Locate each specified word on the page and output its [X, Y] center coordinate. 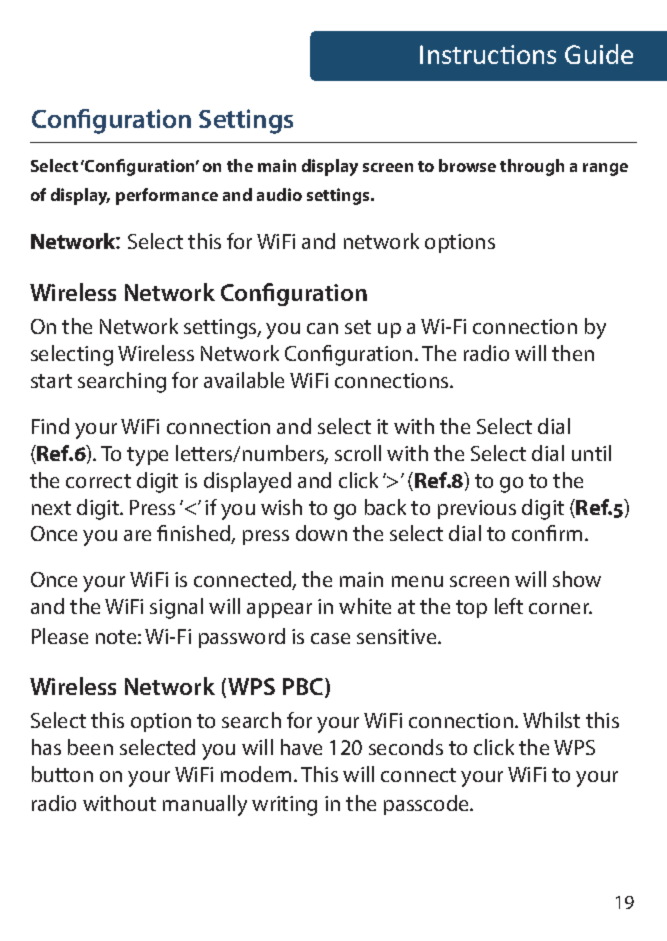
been [90, 747]
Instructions [488, 54]
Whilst [551, 720]
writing [284, 806]
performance [167, 196]
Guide [599, 54]
